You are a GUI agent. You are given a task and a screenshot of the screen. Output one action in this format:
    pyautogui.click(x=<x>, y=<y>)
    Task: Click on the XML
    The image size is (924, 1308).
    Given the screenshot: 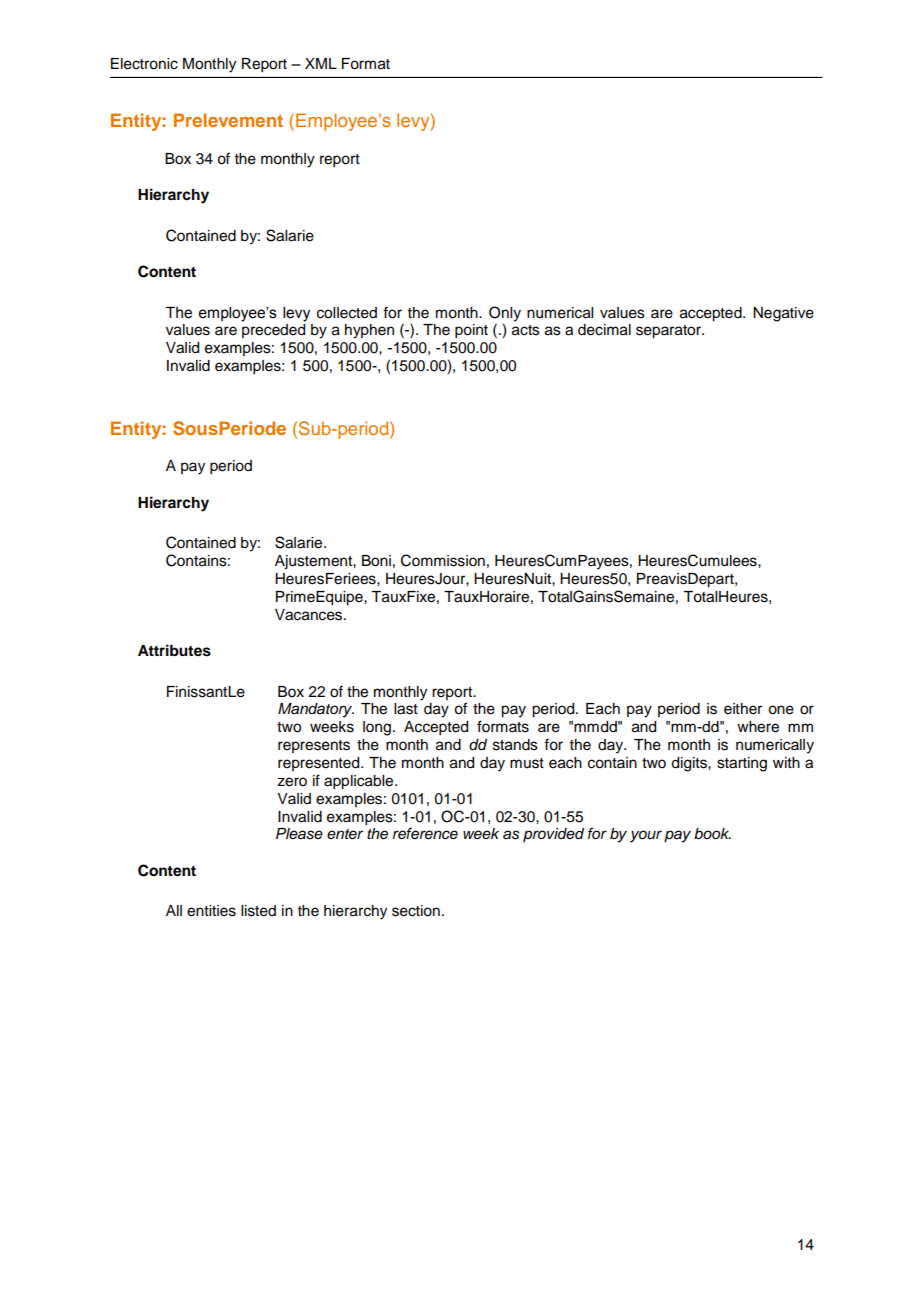 What is the action you would take?
    pyautogui.click(x=321, y=63)
